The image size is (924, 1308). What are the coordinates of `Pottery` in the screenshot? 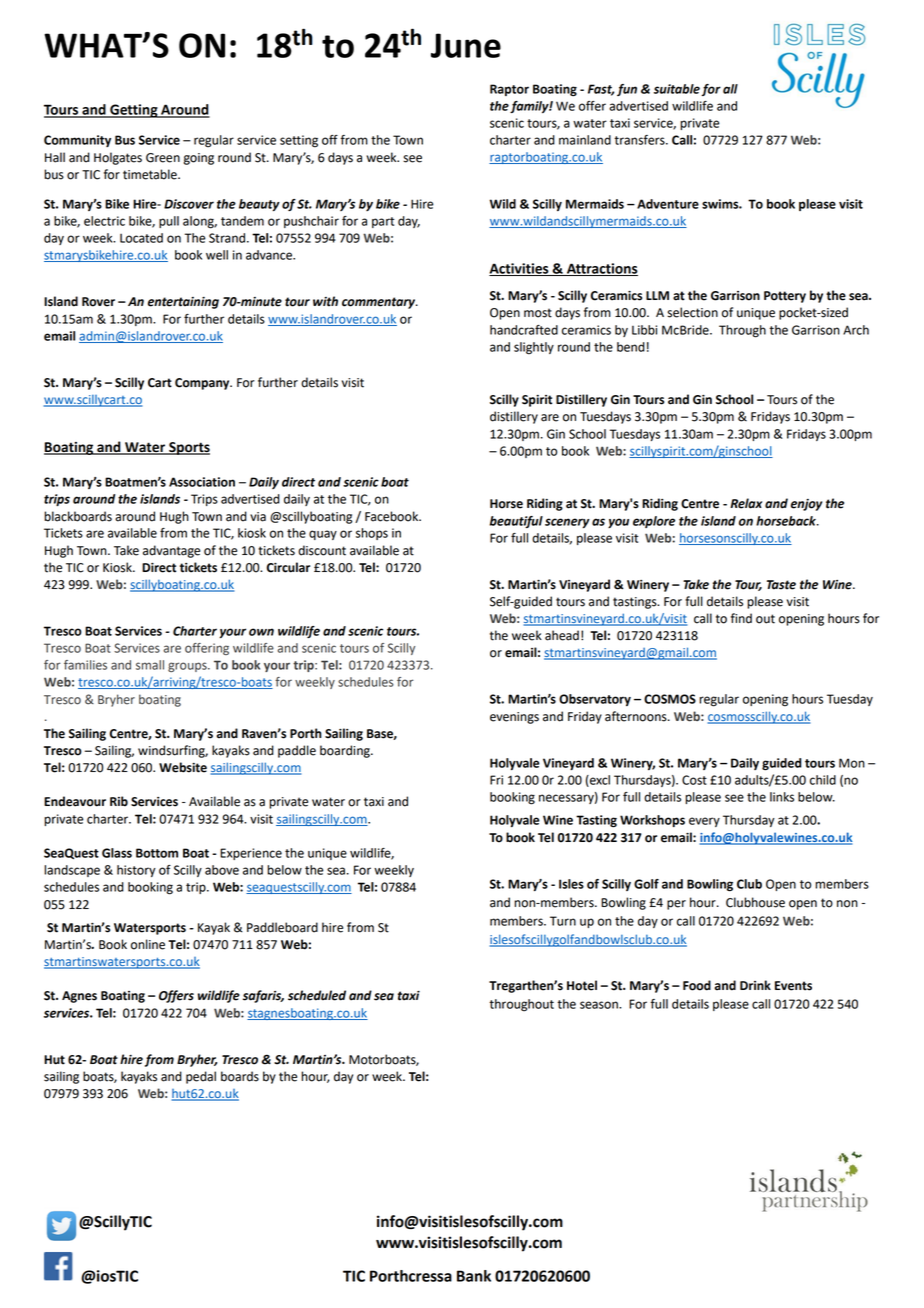 It's located at (785, 297).
